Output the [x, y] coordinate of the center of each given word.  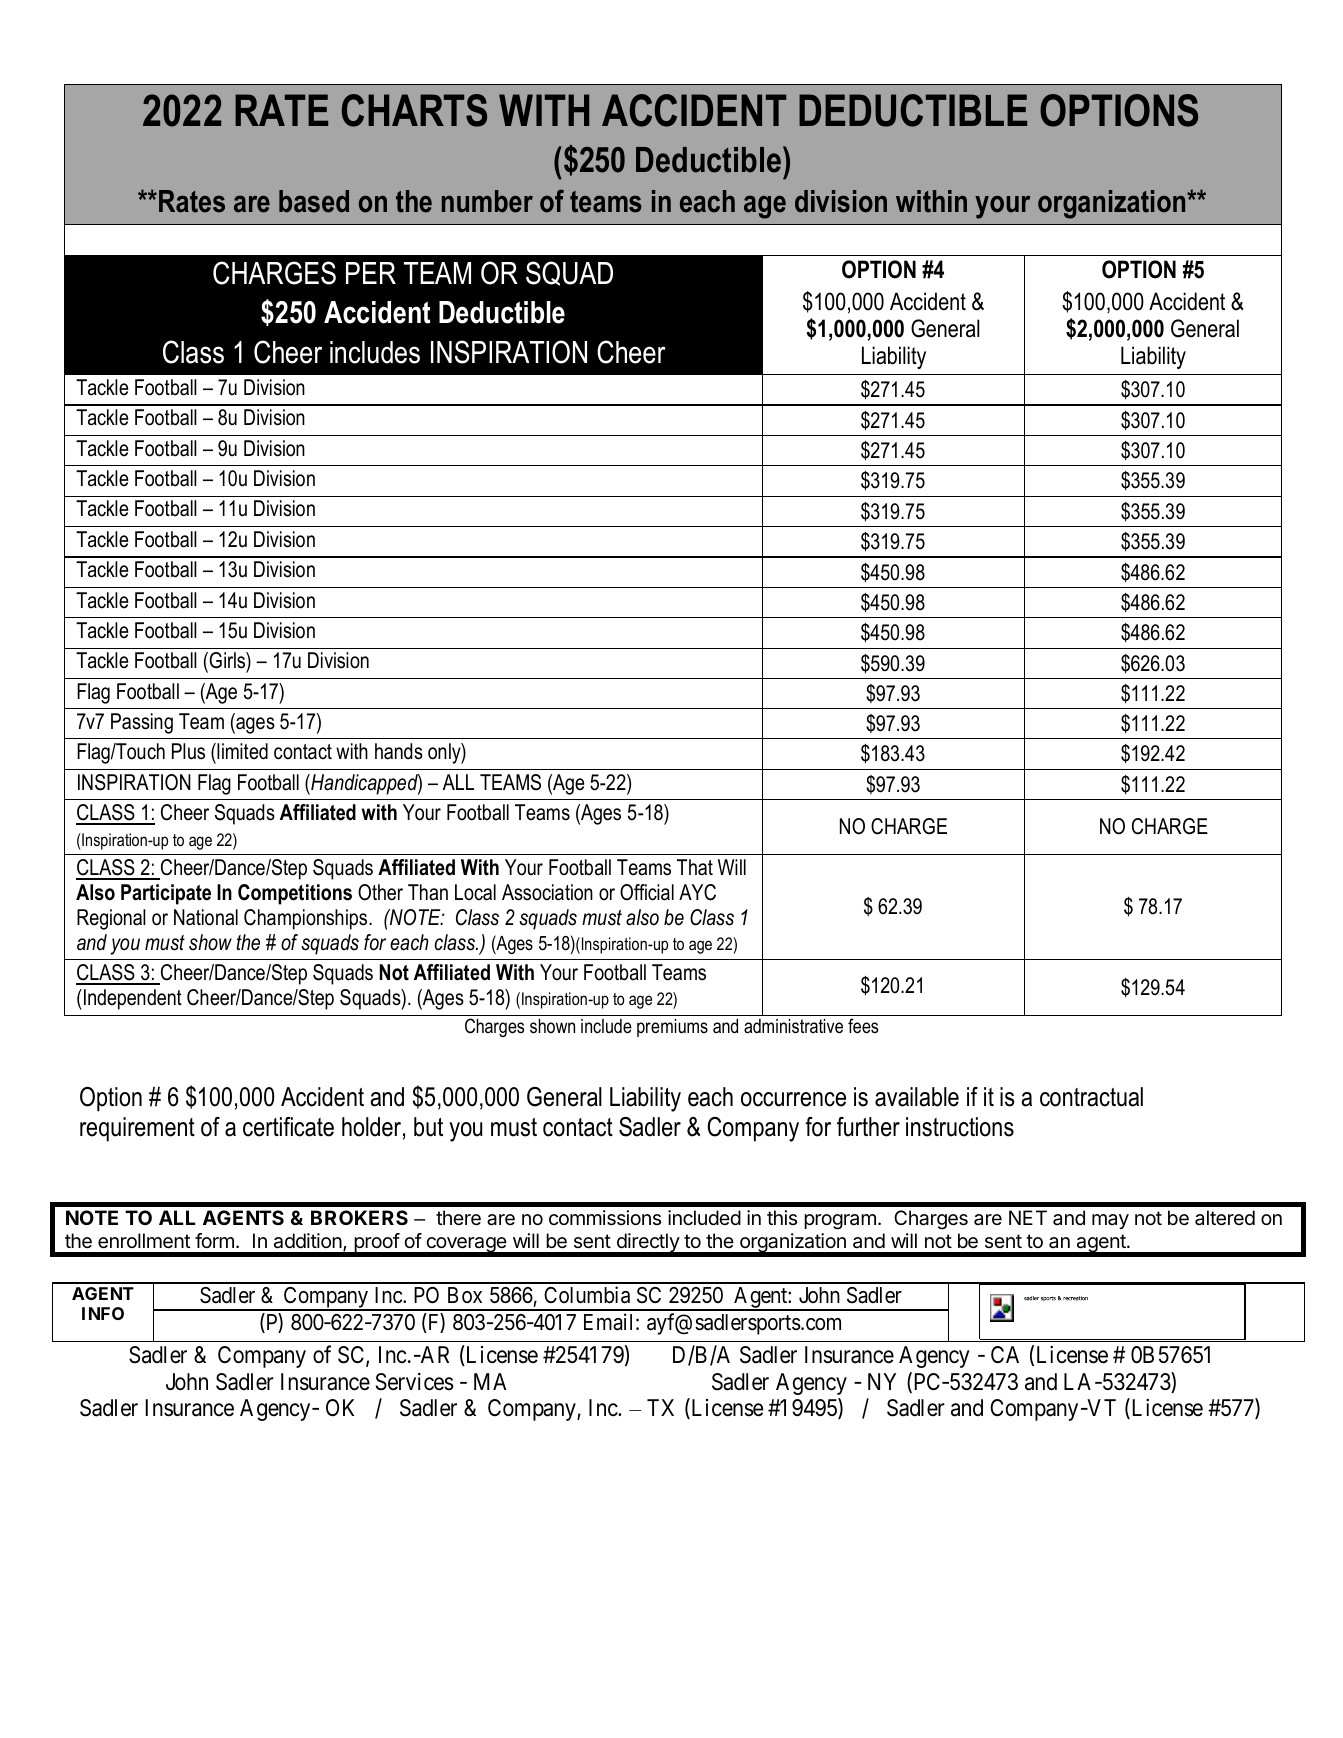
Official [647, 892]
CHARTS [414, 110]
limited [241, 751]
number [487, 201]
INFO [103, 1313]
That [695, 867]
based [314, 201]
